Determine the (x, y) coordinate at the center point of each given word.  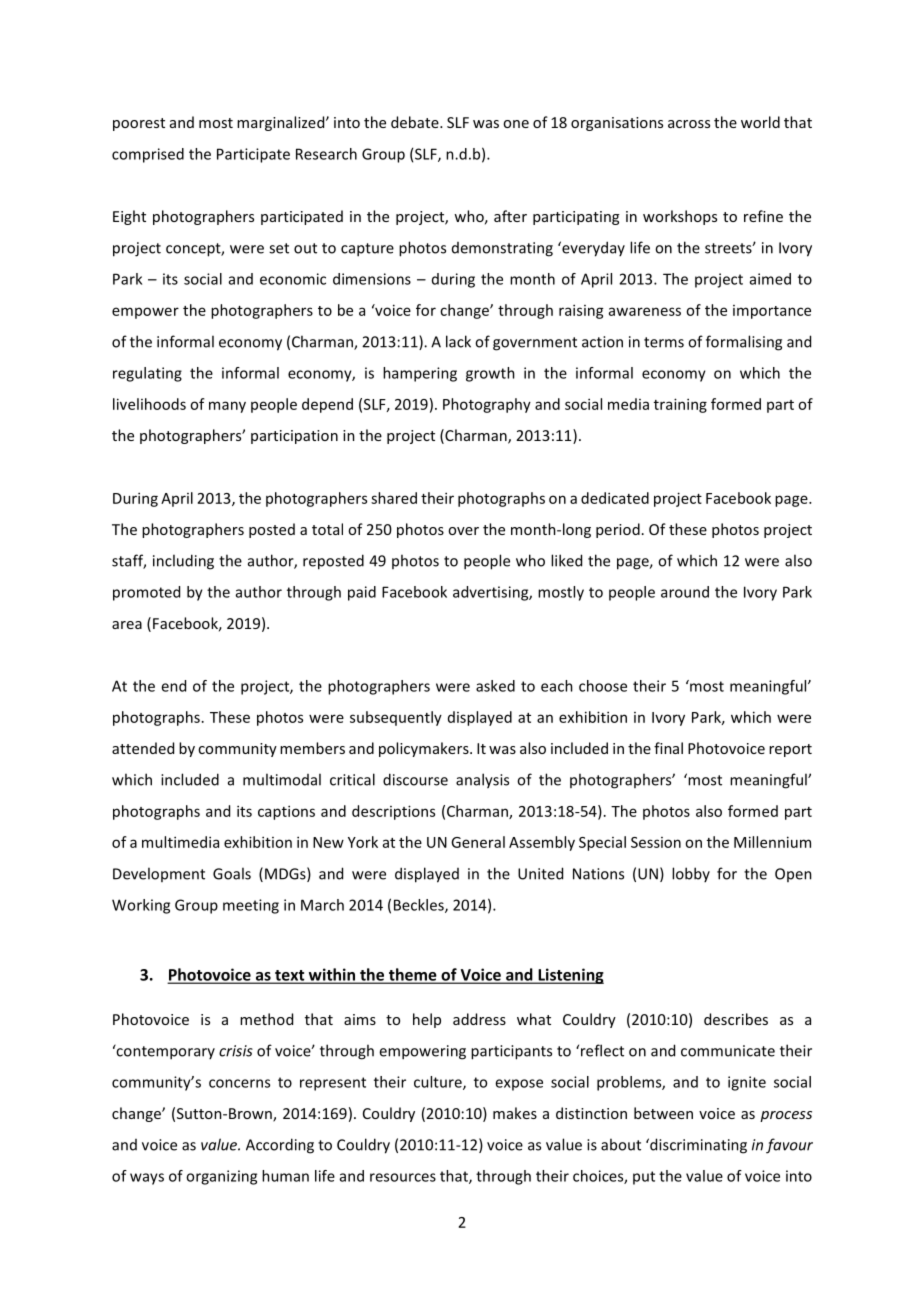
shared (394, 498)
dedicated (615, 498)
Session (656, 842)
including (183, 562)
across (689, 124)
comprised (148, 155)
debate (416, 122)
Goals (232, 873)
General (478, 842)
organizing (221, 1177)
